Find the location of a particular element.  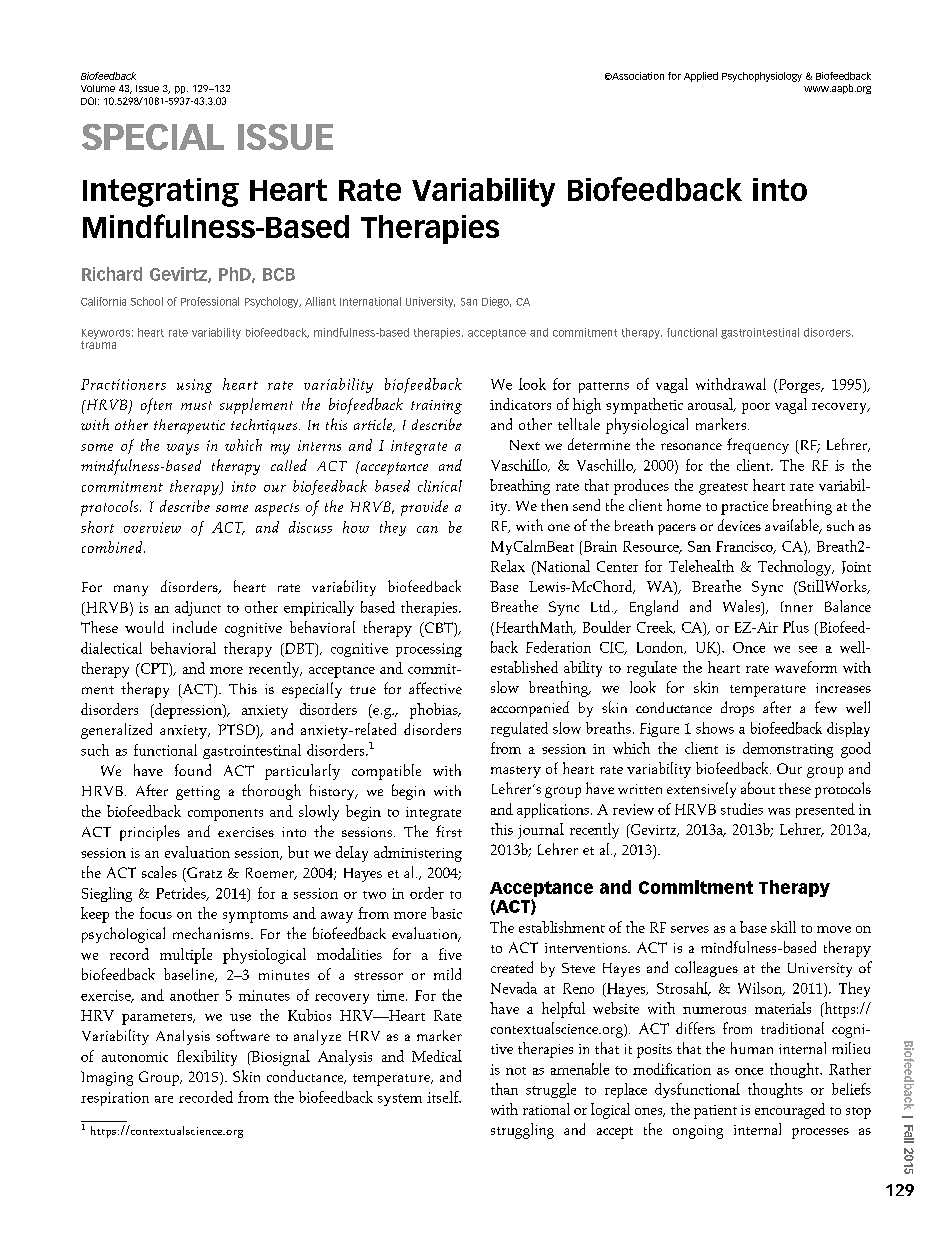

Volume is located at coordinates (98, 88).
